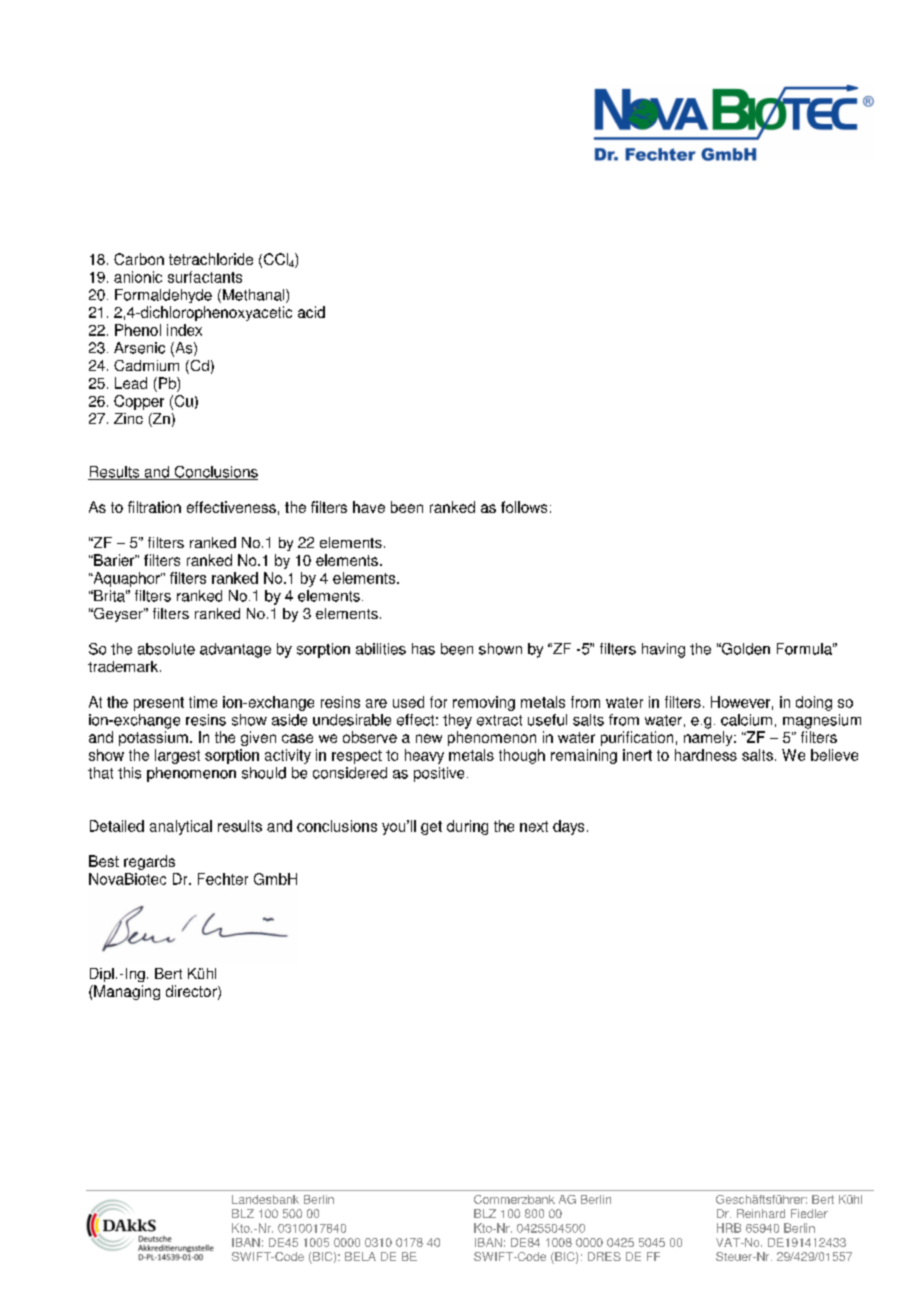 The image size is (924, 1308). Describe the element at coordinates (706, 755) in the document. I see `hardness` at that location.
